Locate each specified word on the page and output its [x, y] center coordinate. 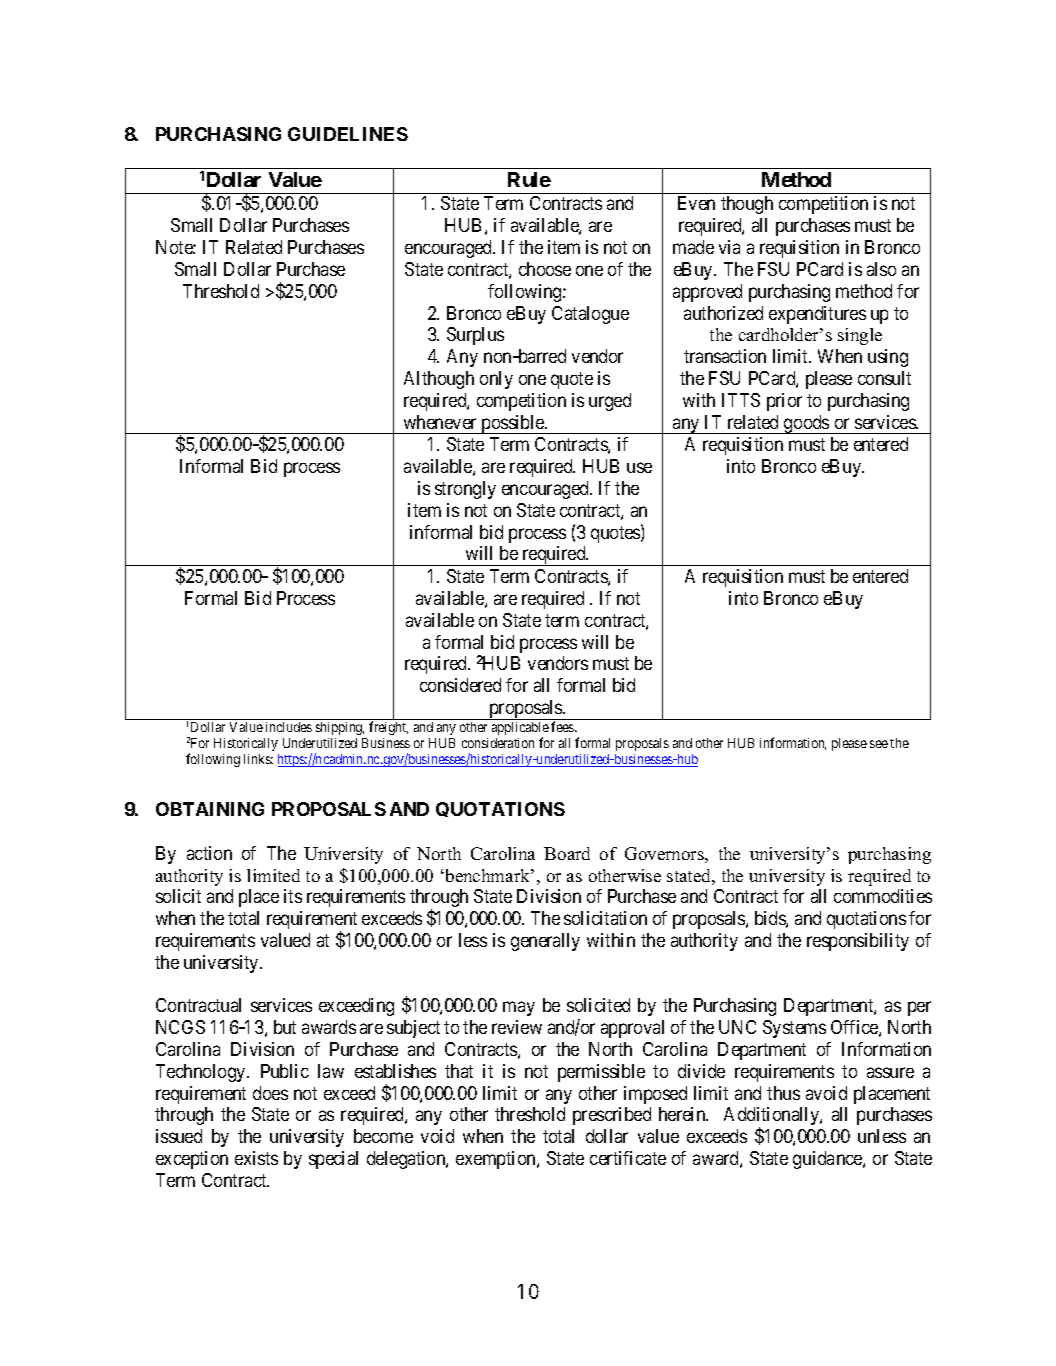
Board [567, 853]
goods [806, 424]
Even [696, 203]
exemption [497, 1160]
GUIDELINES [348, 134]
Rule [529, 179]
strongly [465, 490]
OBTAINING [210, 809]
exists [256, 1158]
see [879, 744]
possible [512, 424]
